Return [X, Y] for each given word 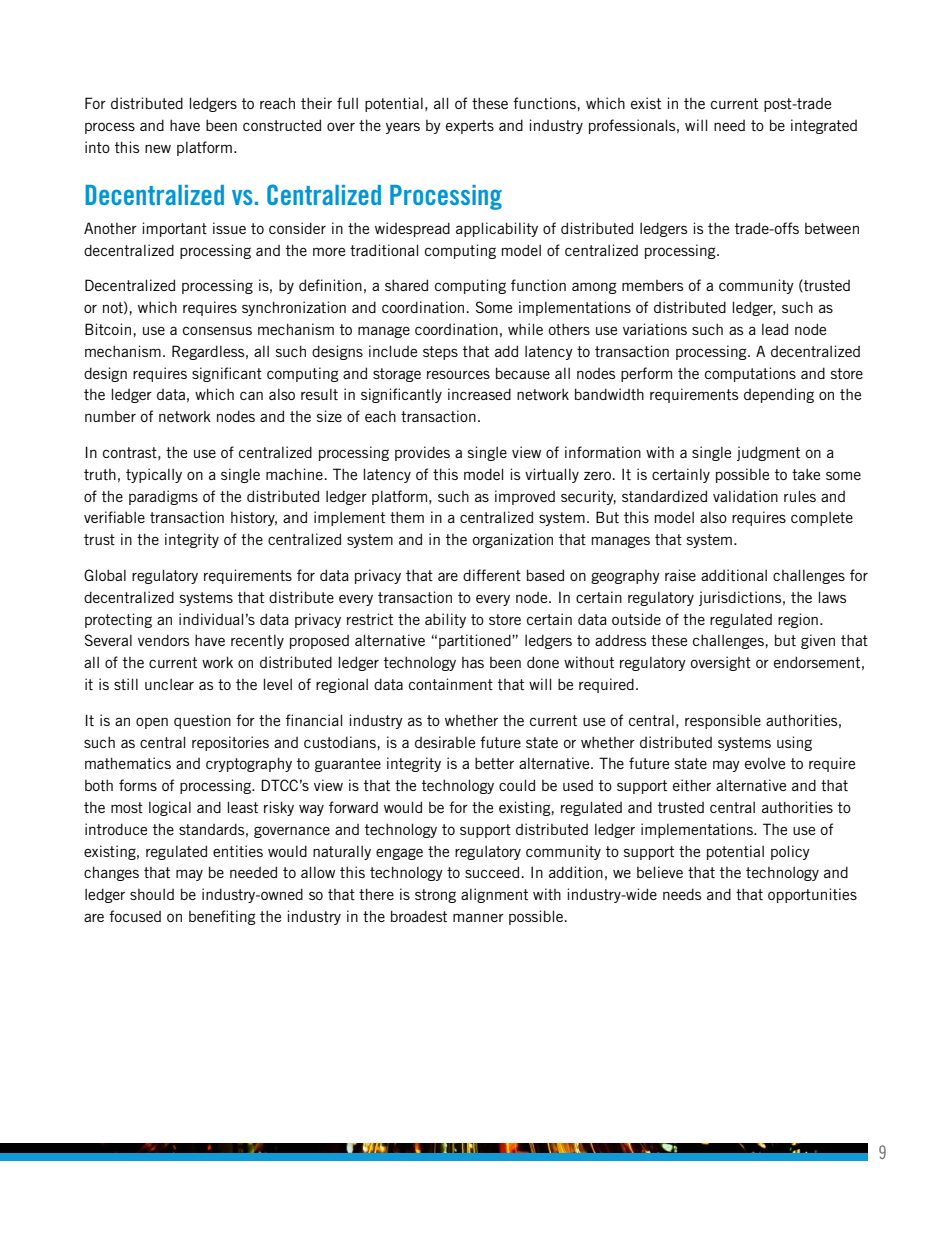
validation [745, 496]
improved [525, 497]
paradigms [163, 497]
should [152, 894]
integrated [824, 126]
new [158, 148]
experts [470, 127]
